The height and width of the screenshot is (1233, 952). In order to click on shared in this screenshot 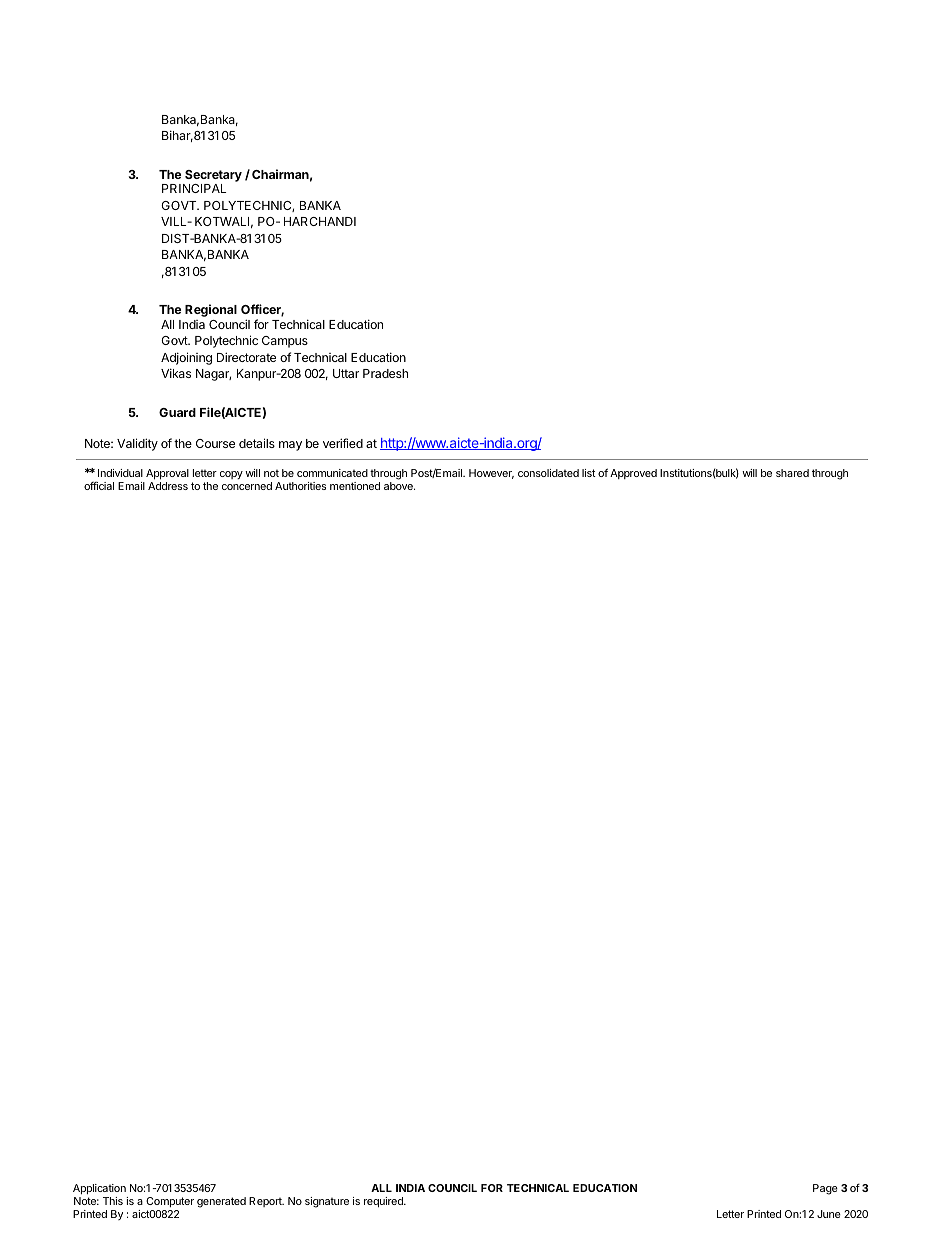, I will do `click(792, 473)`.
